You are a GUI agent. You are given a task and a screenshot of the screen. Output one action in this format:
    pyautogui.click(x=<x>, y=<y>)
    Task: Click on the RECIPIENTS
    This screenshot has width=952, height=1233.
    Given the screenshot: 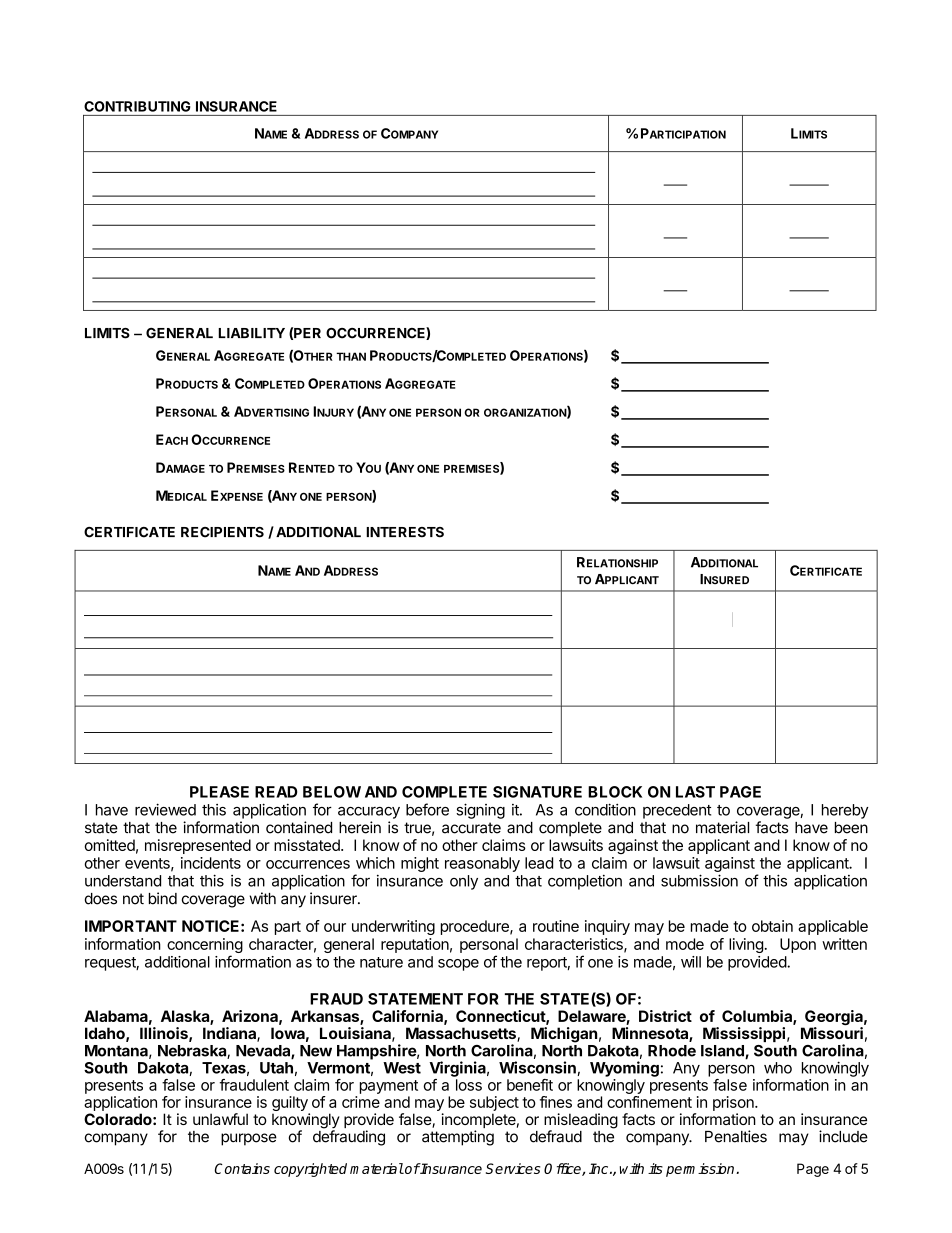 What is the action you would take?
    pyautogui.click(x=222, y=532)
